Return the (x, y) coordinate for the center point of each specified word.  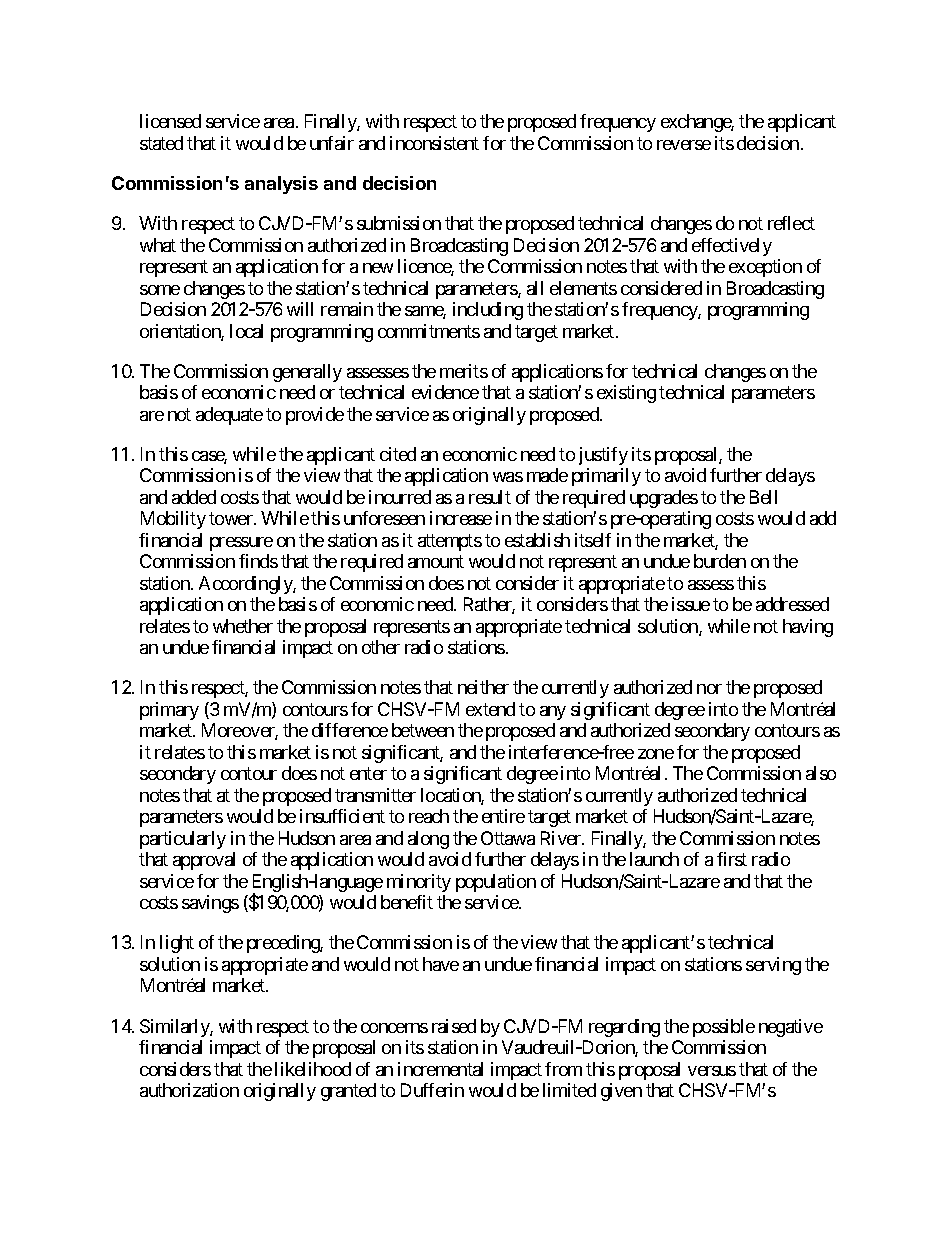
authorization (189, 1090)
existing (626, 394)
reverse (684, 145)
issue (691, 604)
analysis (281, 185)
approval (204, 861)
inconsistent (434, 143)
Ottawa (508, 838)
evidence (445, 392)
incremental (440, 1069)
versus (712, 1071)
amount (436, 562)
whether (243, 626)
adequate (229, 416)
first (732, 859)
